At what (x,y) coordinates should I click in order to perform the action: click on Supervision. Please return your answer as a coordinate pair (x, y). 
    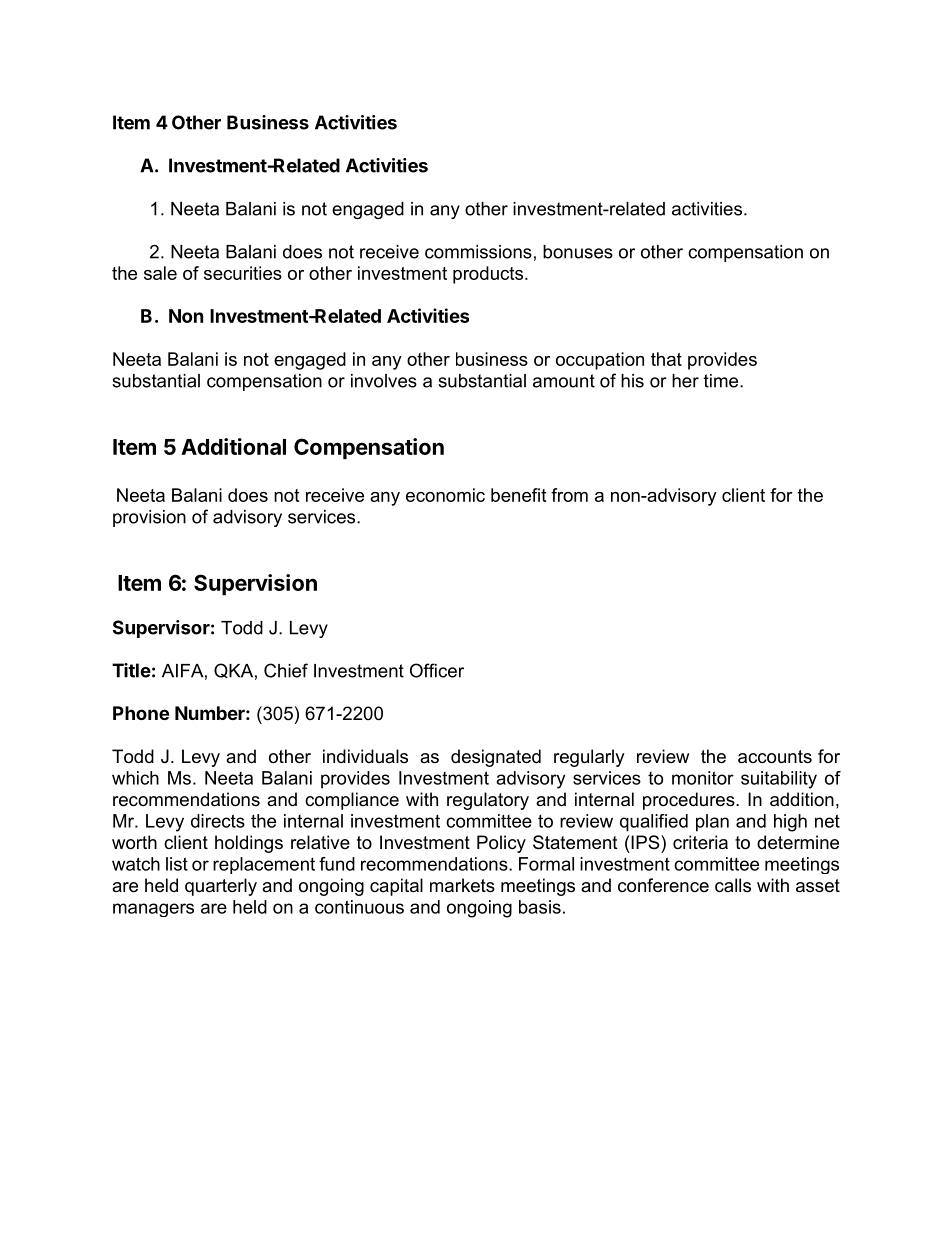
    Looking at the image, I should click on (255, 584).
